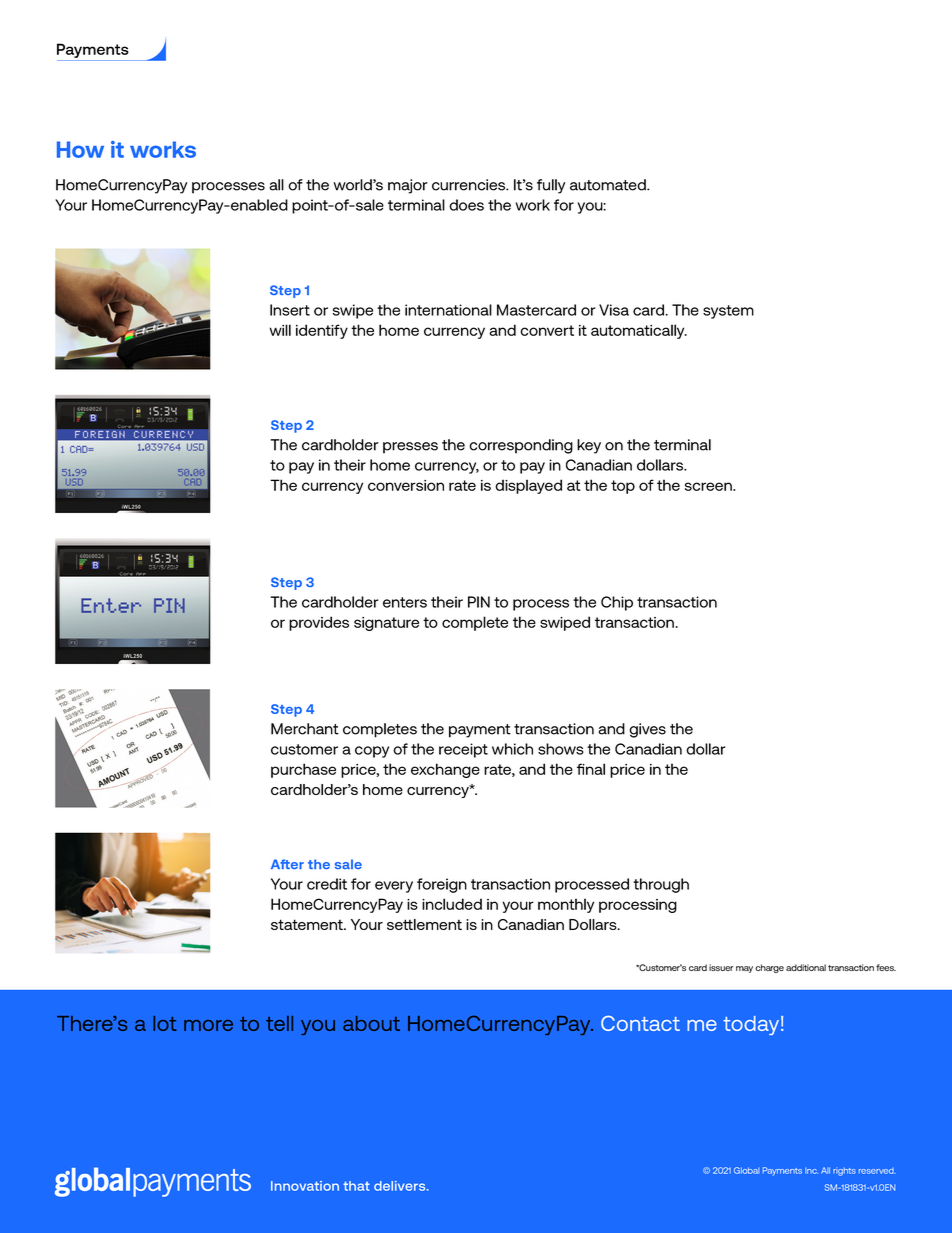  Describe the element at coordinates (528, 486) in the screenshot. I see `displayed` at that location.
